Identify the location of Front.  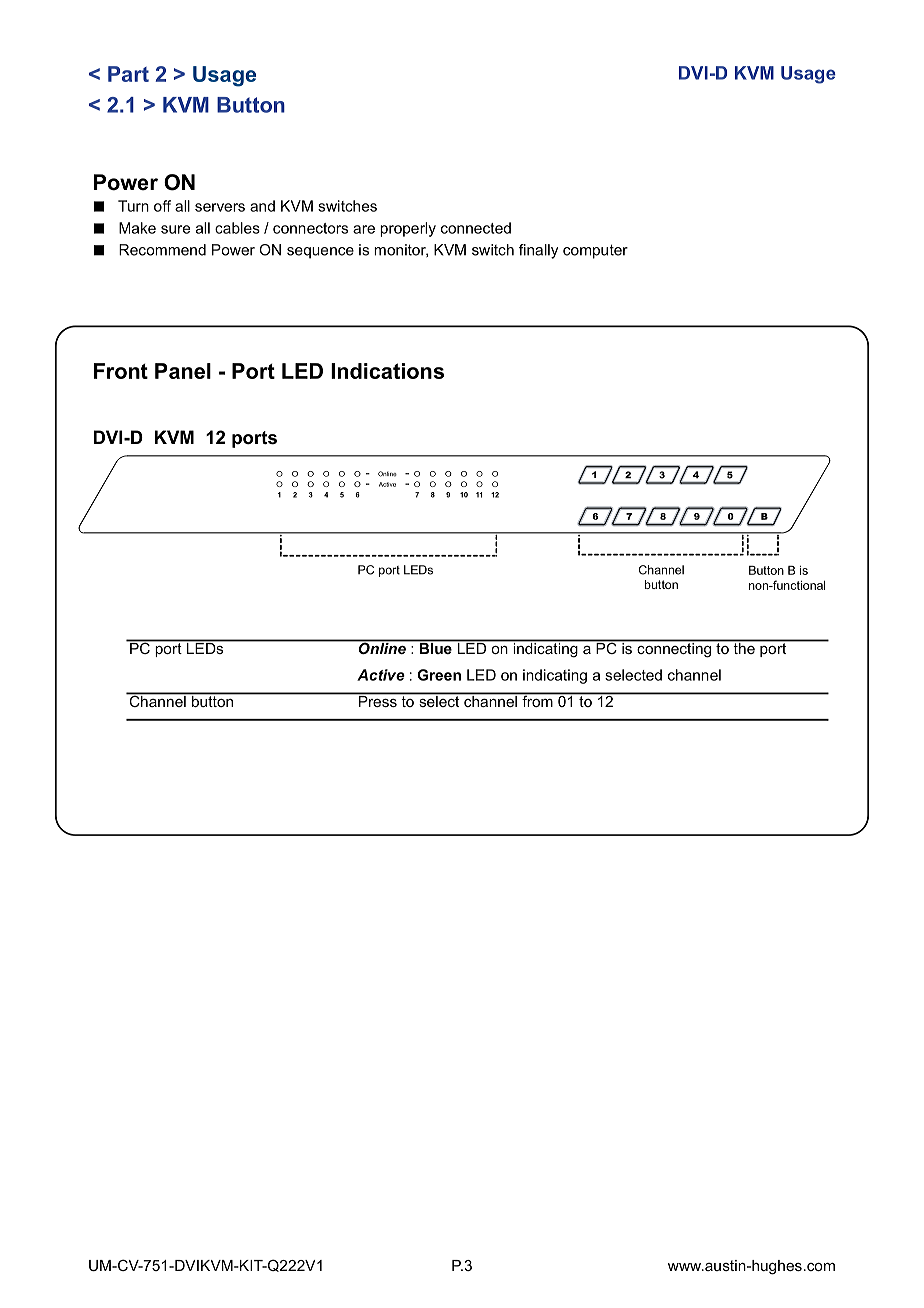
(121, 371).
